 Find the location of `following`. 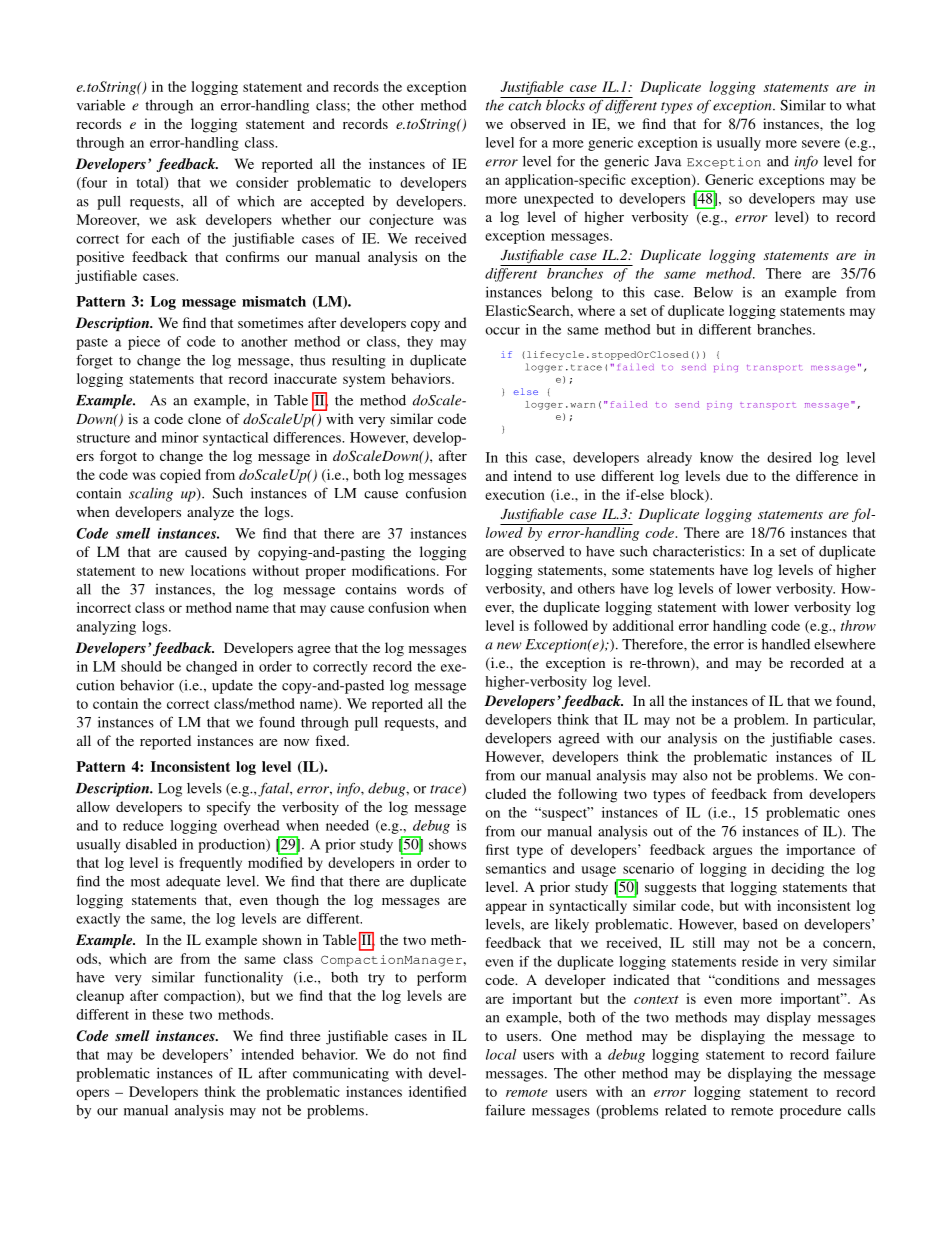

following is located at coordinates (587, 795).
